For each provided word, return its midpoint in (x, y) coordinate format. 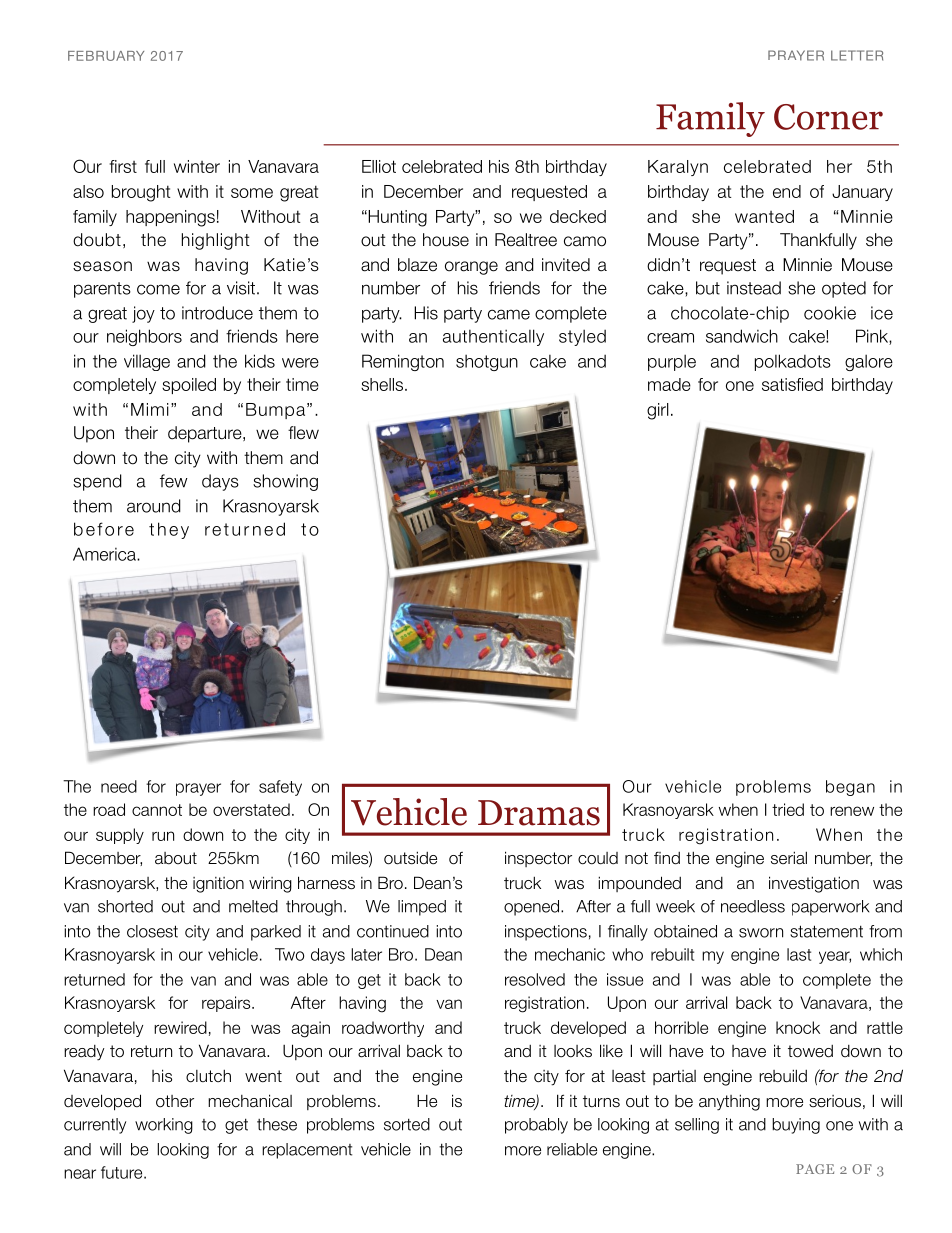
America (105, 554)
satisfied (792, 384)
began (850, 788)
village (147, 362)
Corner (828, 117)
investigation (814, 884)
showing (285, 482)
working (164, 1126)
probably (536, 1126)
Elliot (379, 166)
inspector (538, 859)
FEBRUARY (106, 56)
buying (796, 1126)
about (176, 858)
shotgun (487, 362)
